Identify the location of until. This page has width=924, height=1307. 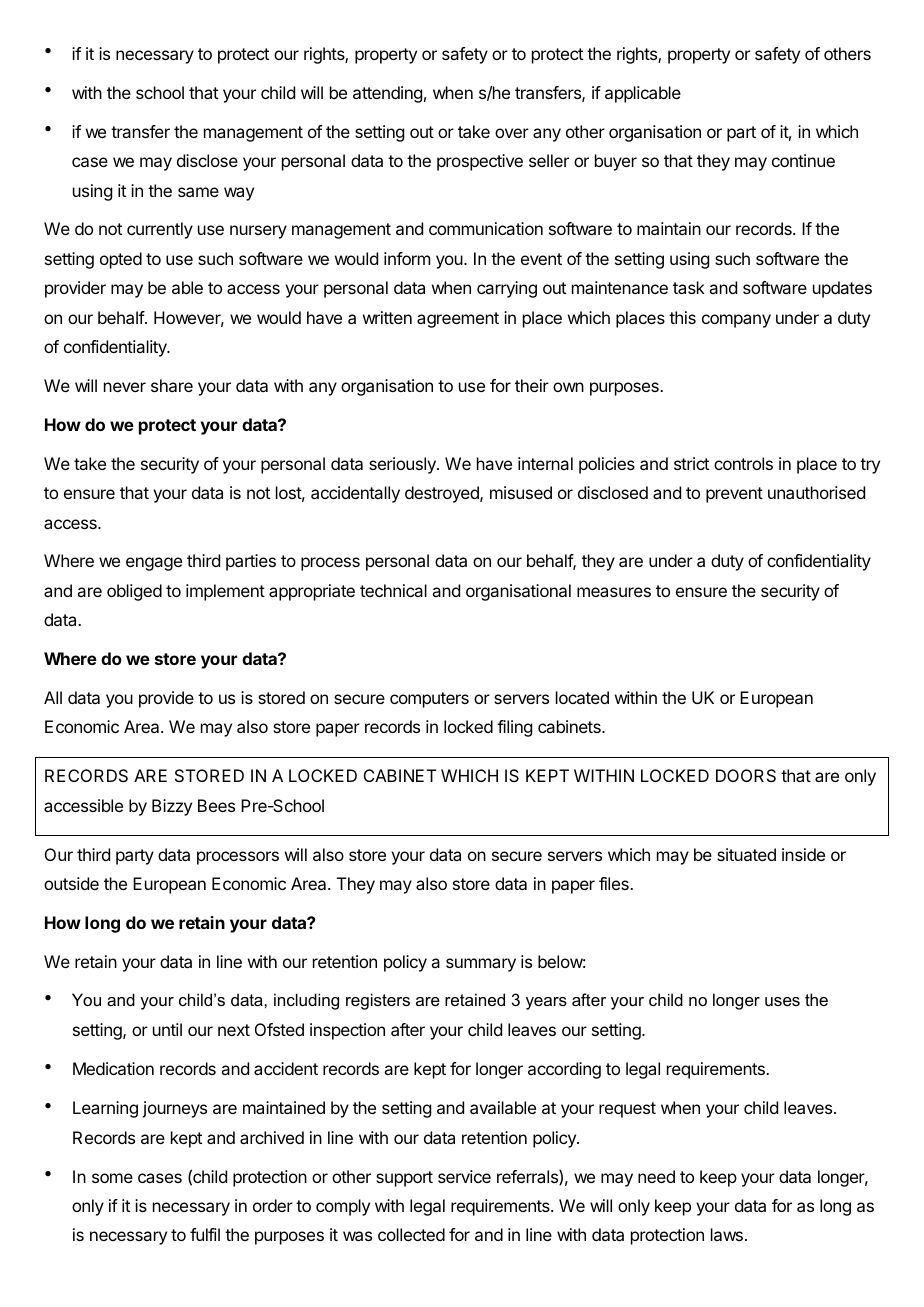
(167, 1029).
